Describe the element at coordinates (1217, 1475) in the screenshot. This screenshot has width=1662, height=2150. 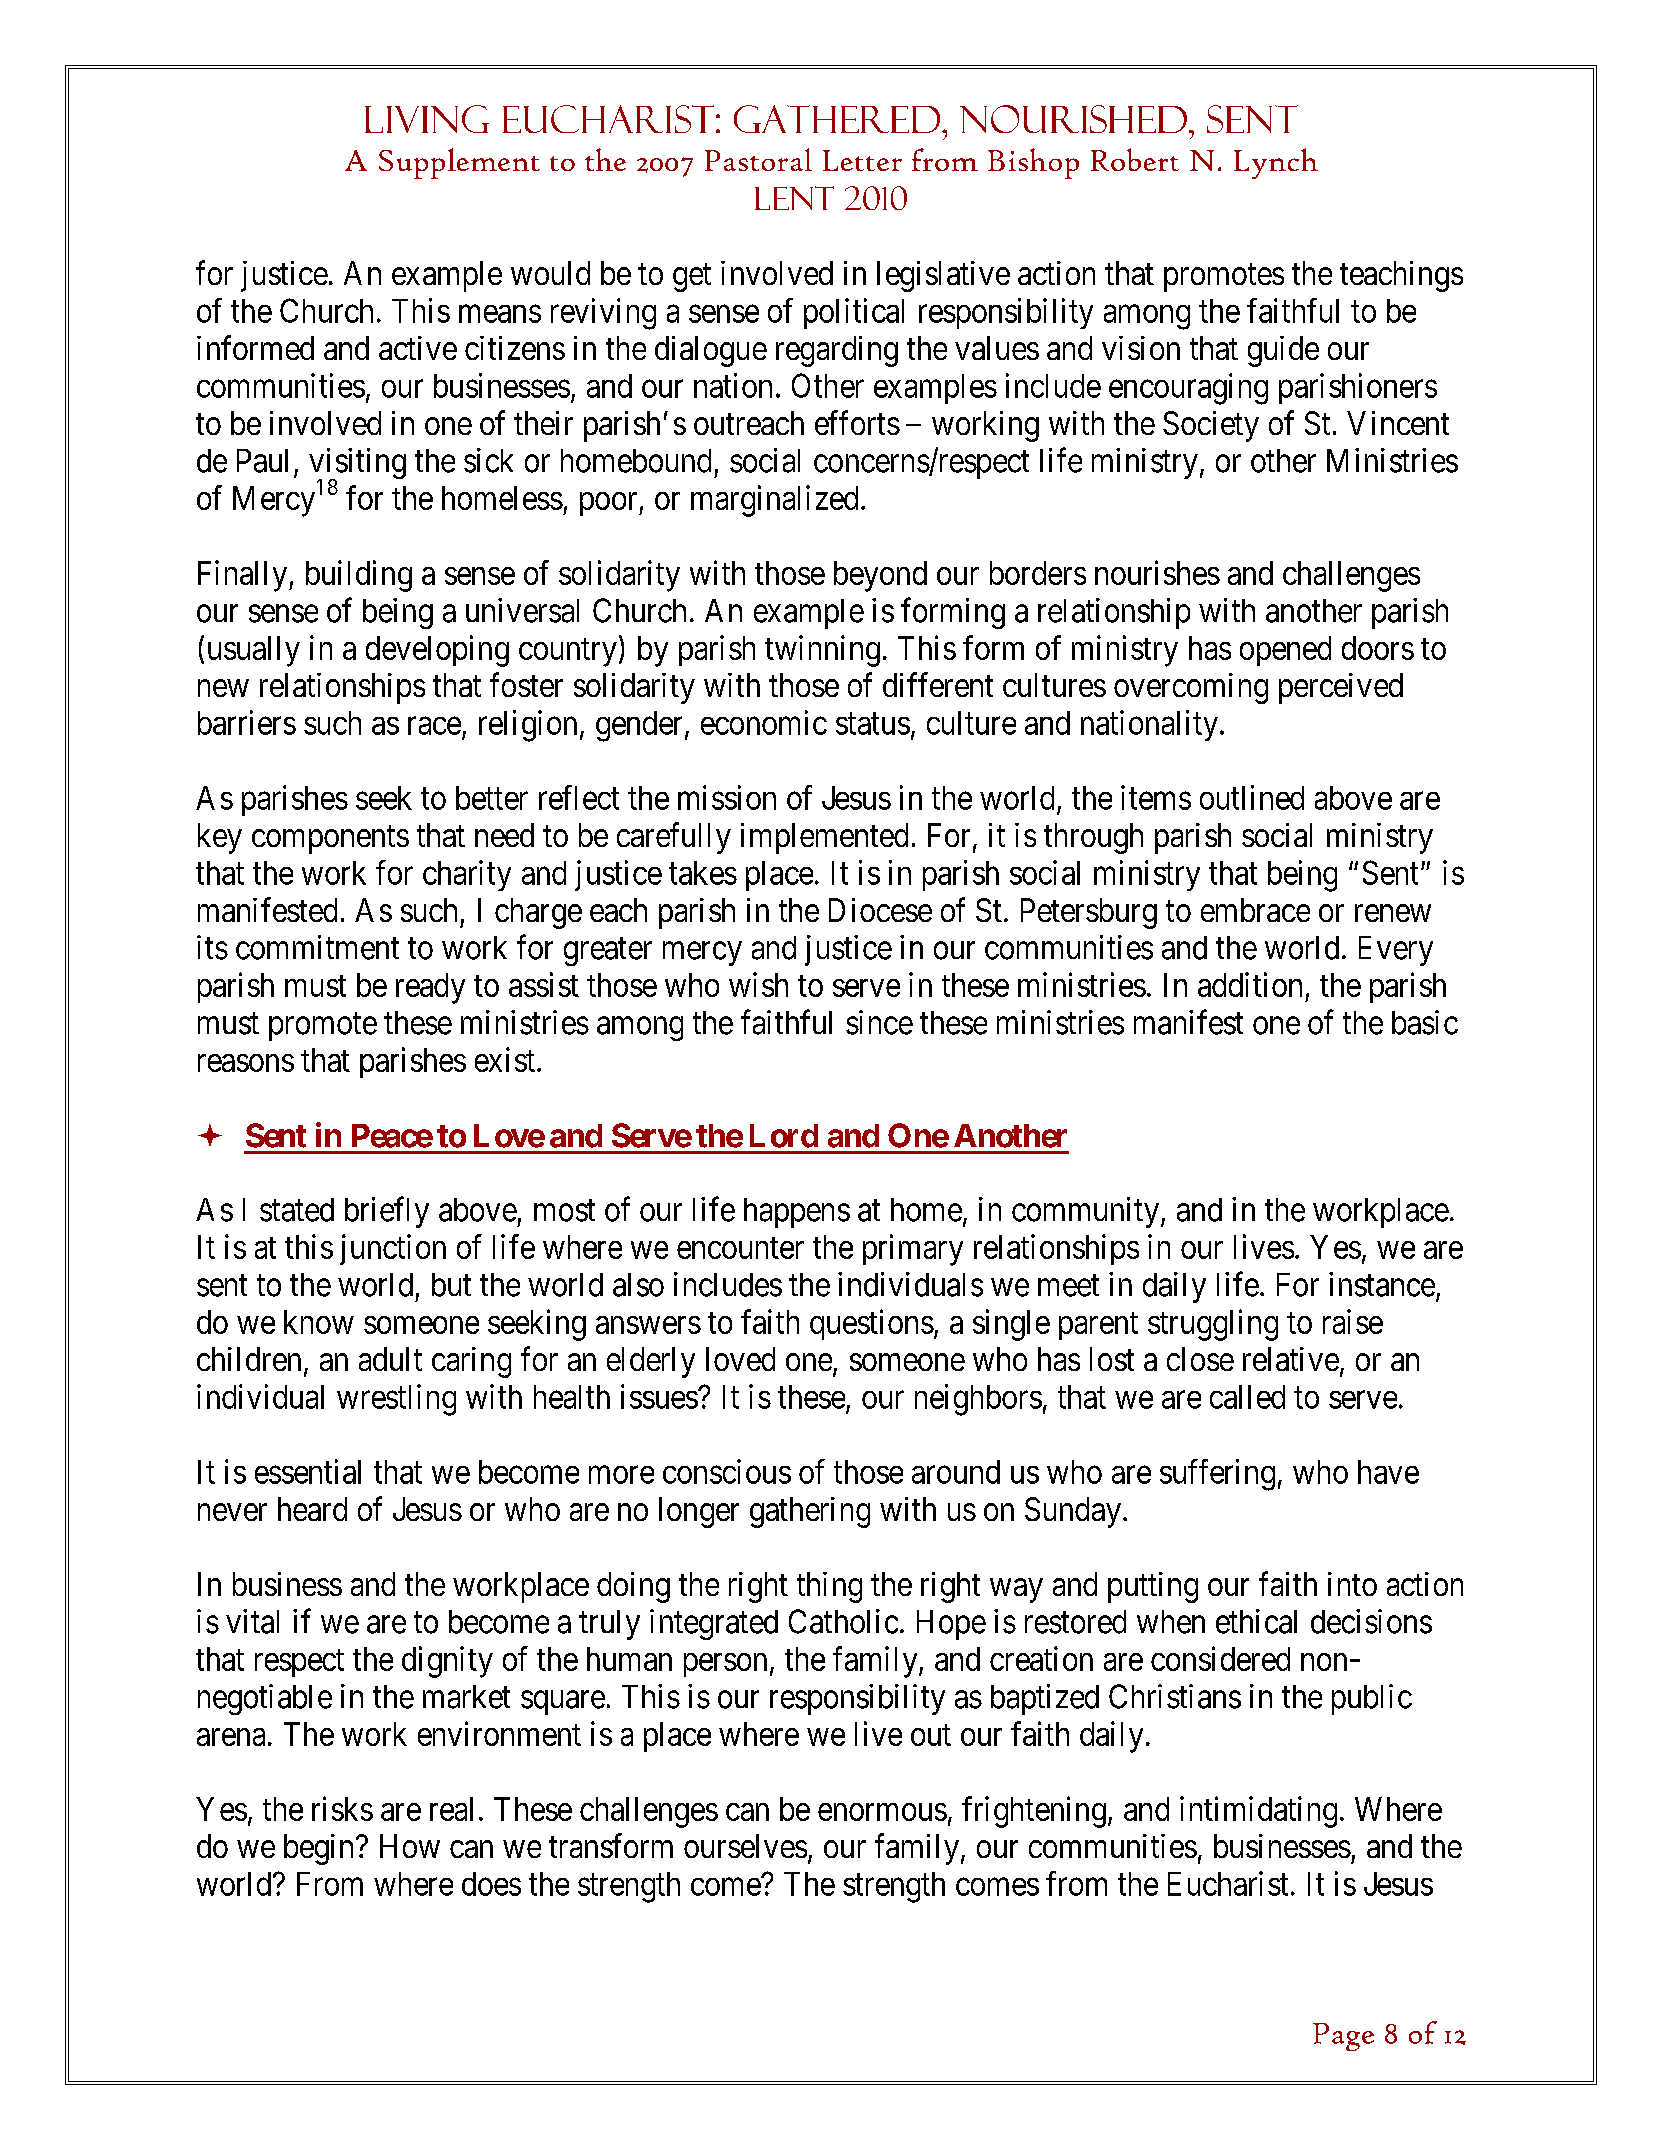
I see `suffering` at that location.
